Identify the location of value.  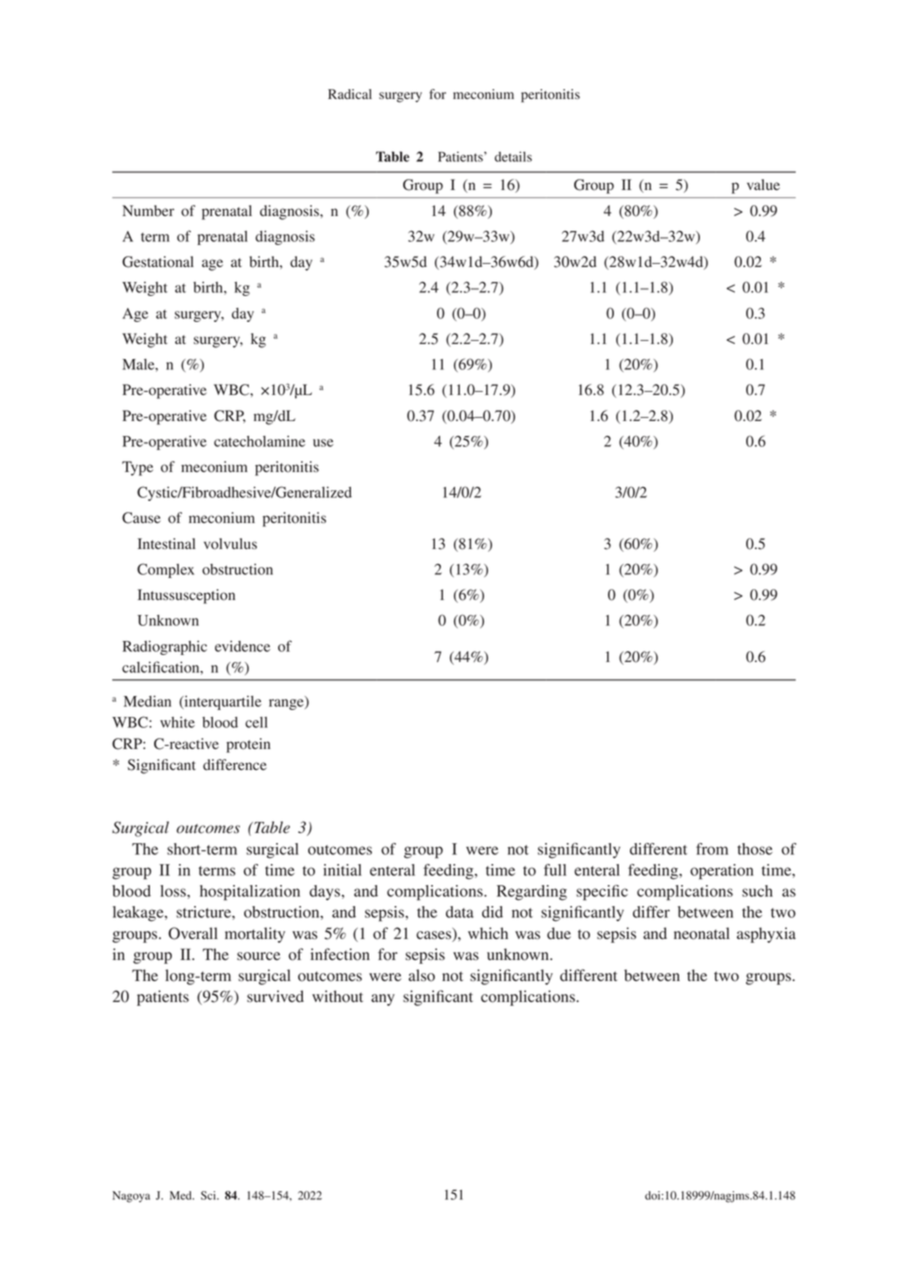
(763, 184).
